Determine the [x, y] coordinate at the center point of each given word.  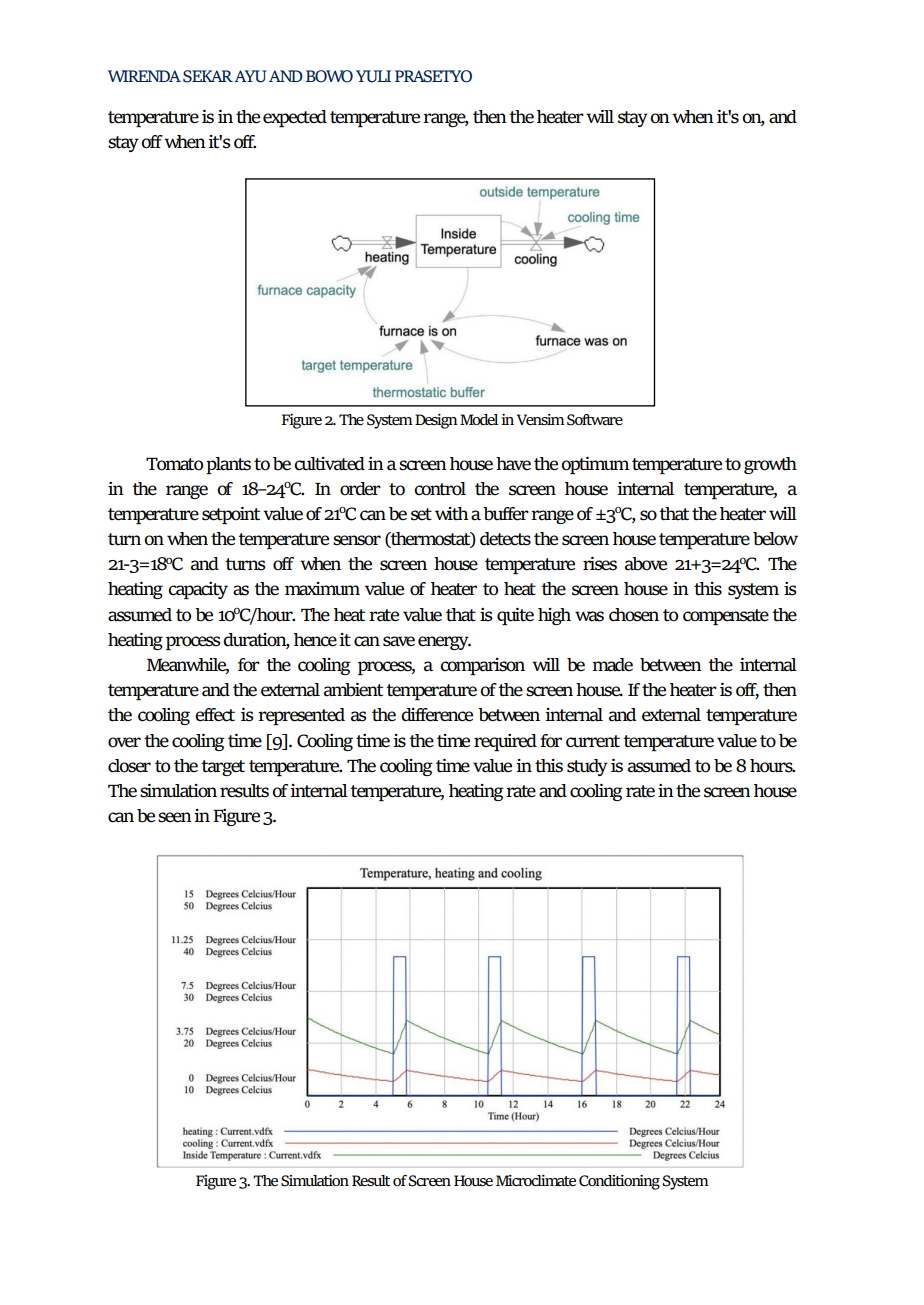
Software [595, 420]
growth [770, 465]
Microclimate [536, 1180]
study [587, 767]
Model [479, 419]
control [440, 489]
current [593, 741]
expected [295, 118]
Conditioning [619, 1182]
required [505, 742]
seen [175, 817]
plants [228, 465]
